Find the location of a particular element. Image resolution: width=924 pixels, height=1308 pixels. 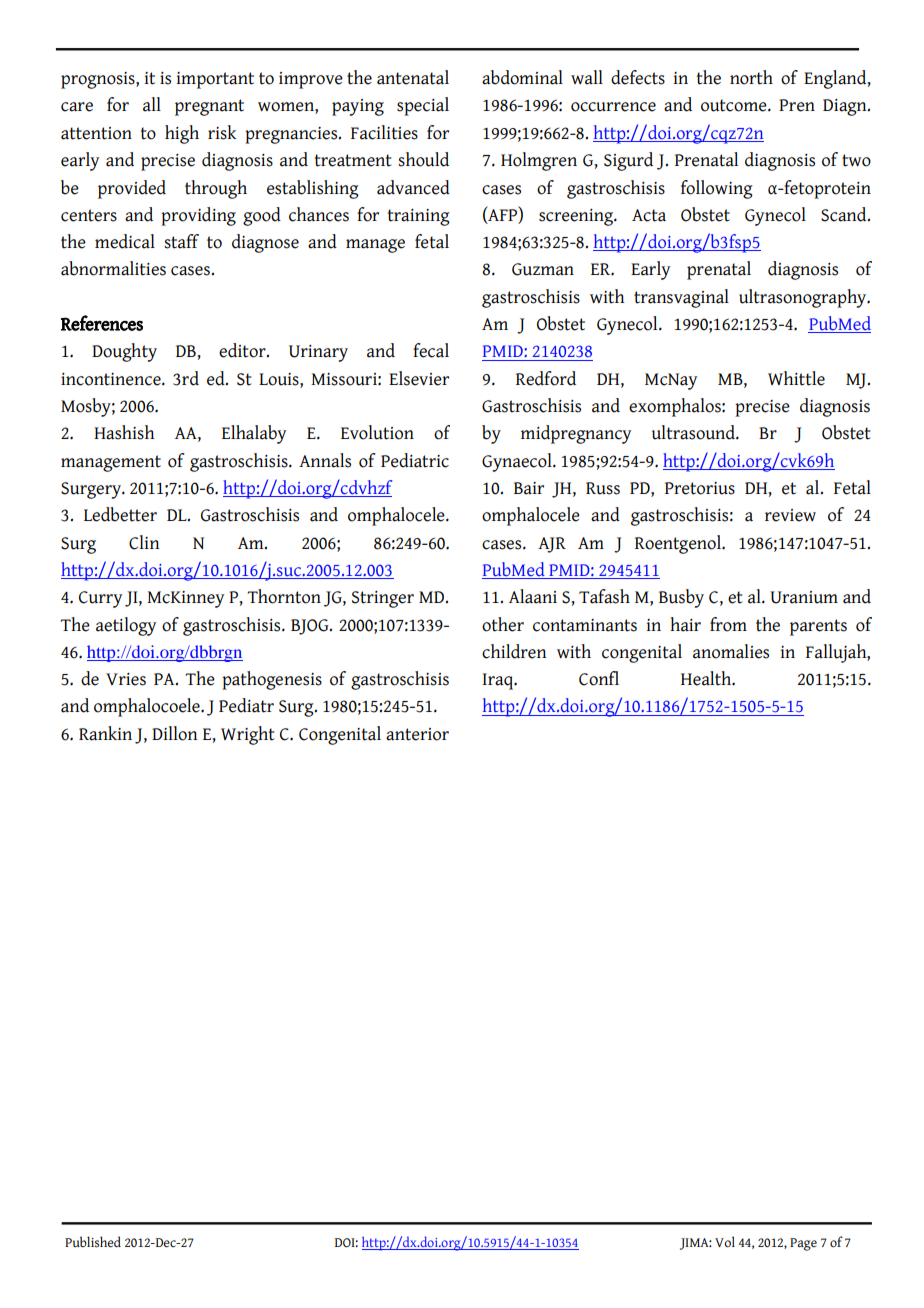

anomalies is located at coordinates (731, 651).
